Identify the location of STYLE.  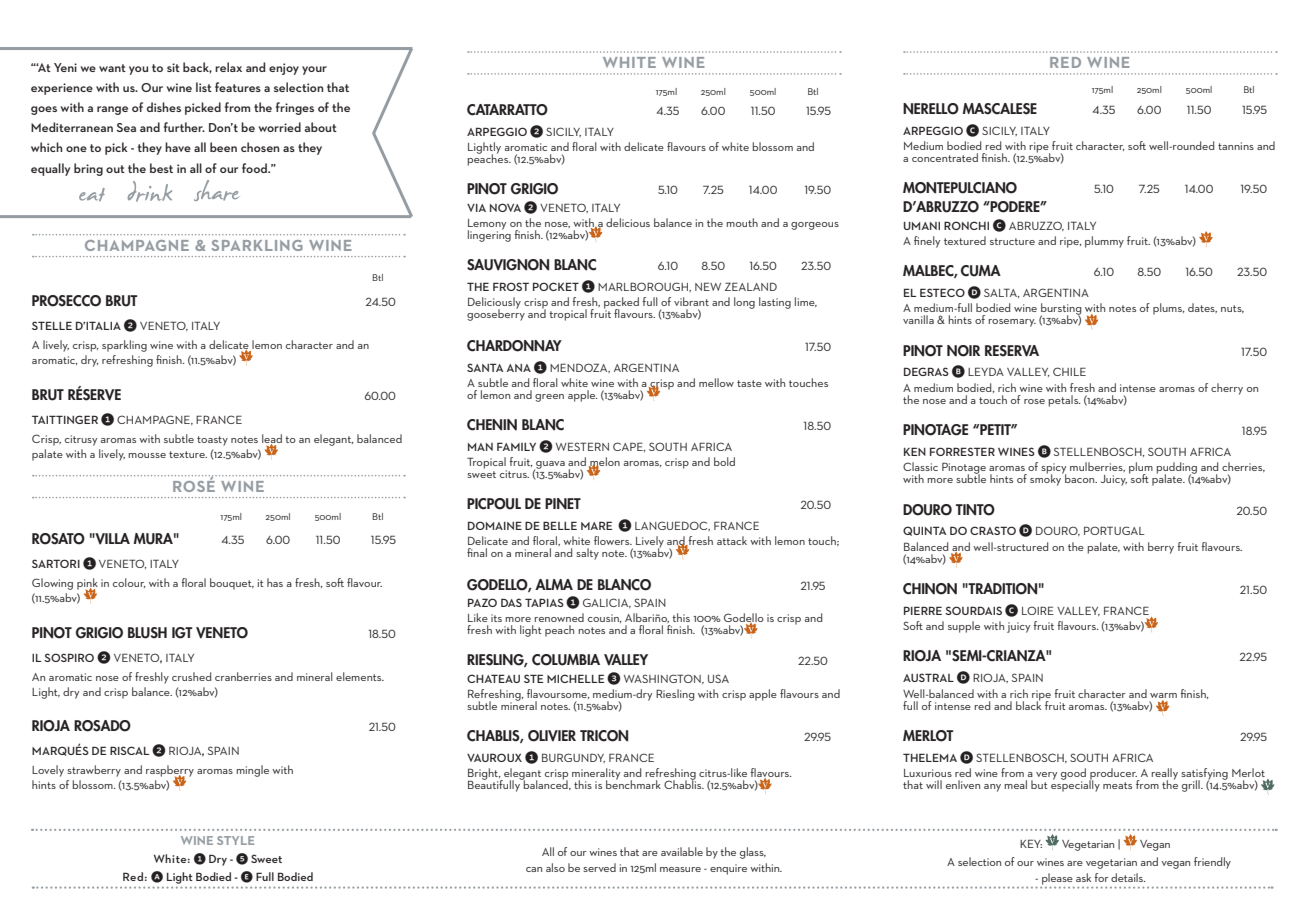
(235, 840).
